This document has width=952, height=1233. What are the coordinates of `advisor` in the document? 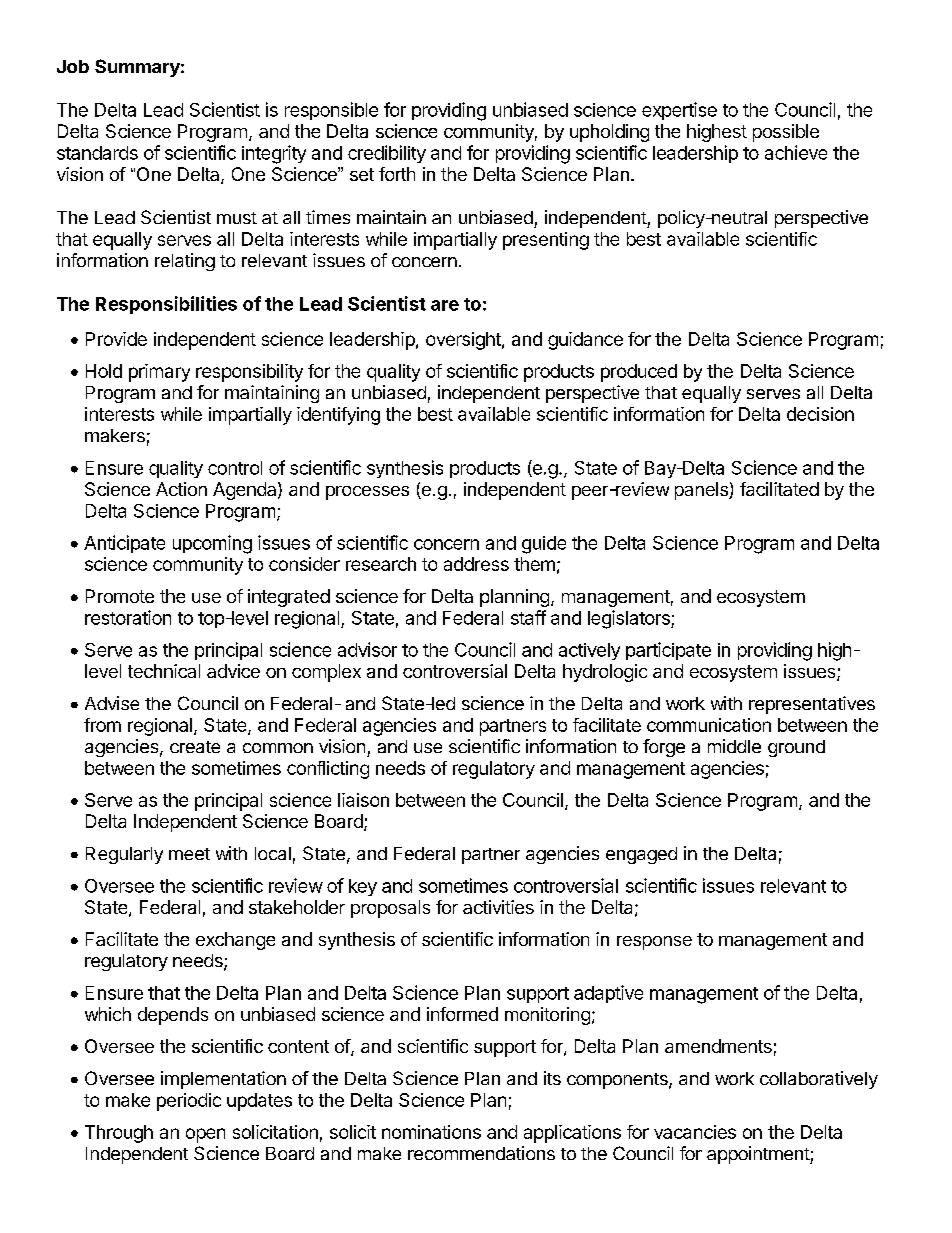 It's located at (367, 649).
